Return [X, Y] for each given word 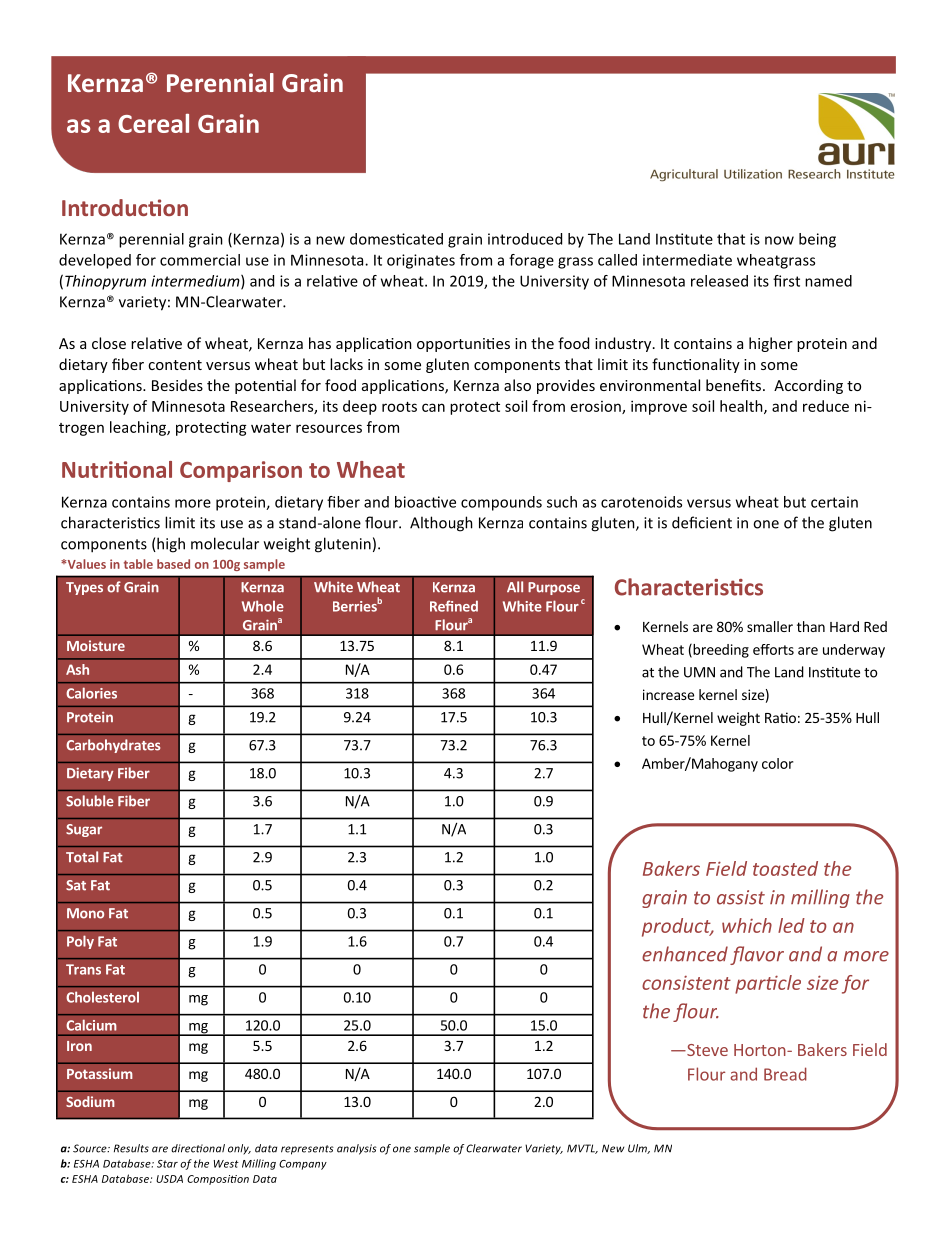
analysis [357, 1149]
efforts [773, 649]
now [779, 240]
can [433, 407]
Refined [454, 606]
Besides [177, 385]
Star [167, 1164]
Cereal [153, 123]
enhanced [685, 954]
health [742, 407]
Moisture [96, 645]
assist [741, 897]
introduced [525, 239]
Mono [85, 913]
